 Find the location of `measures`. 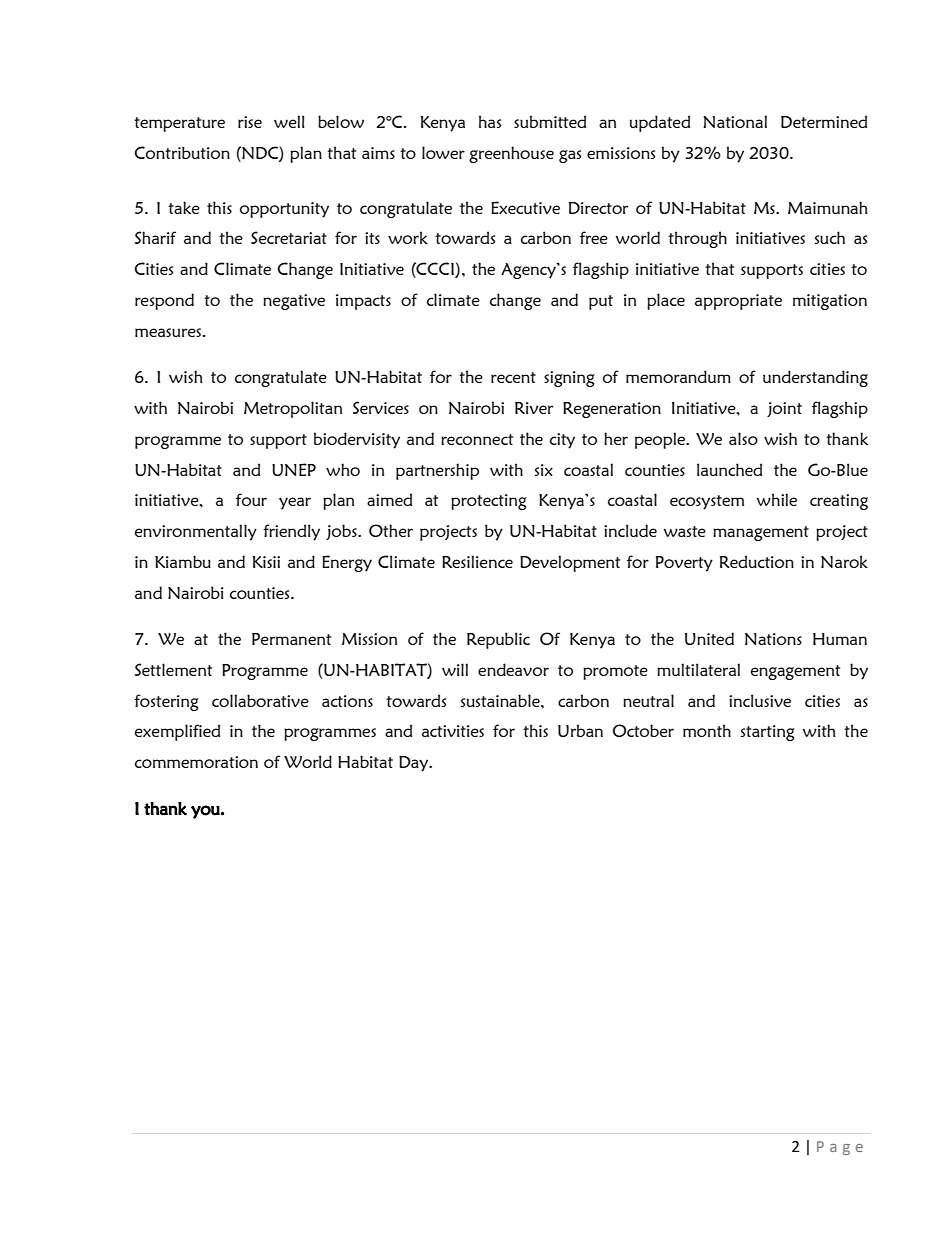

measures is located at coordinates (169, 332).
